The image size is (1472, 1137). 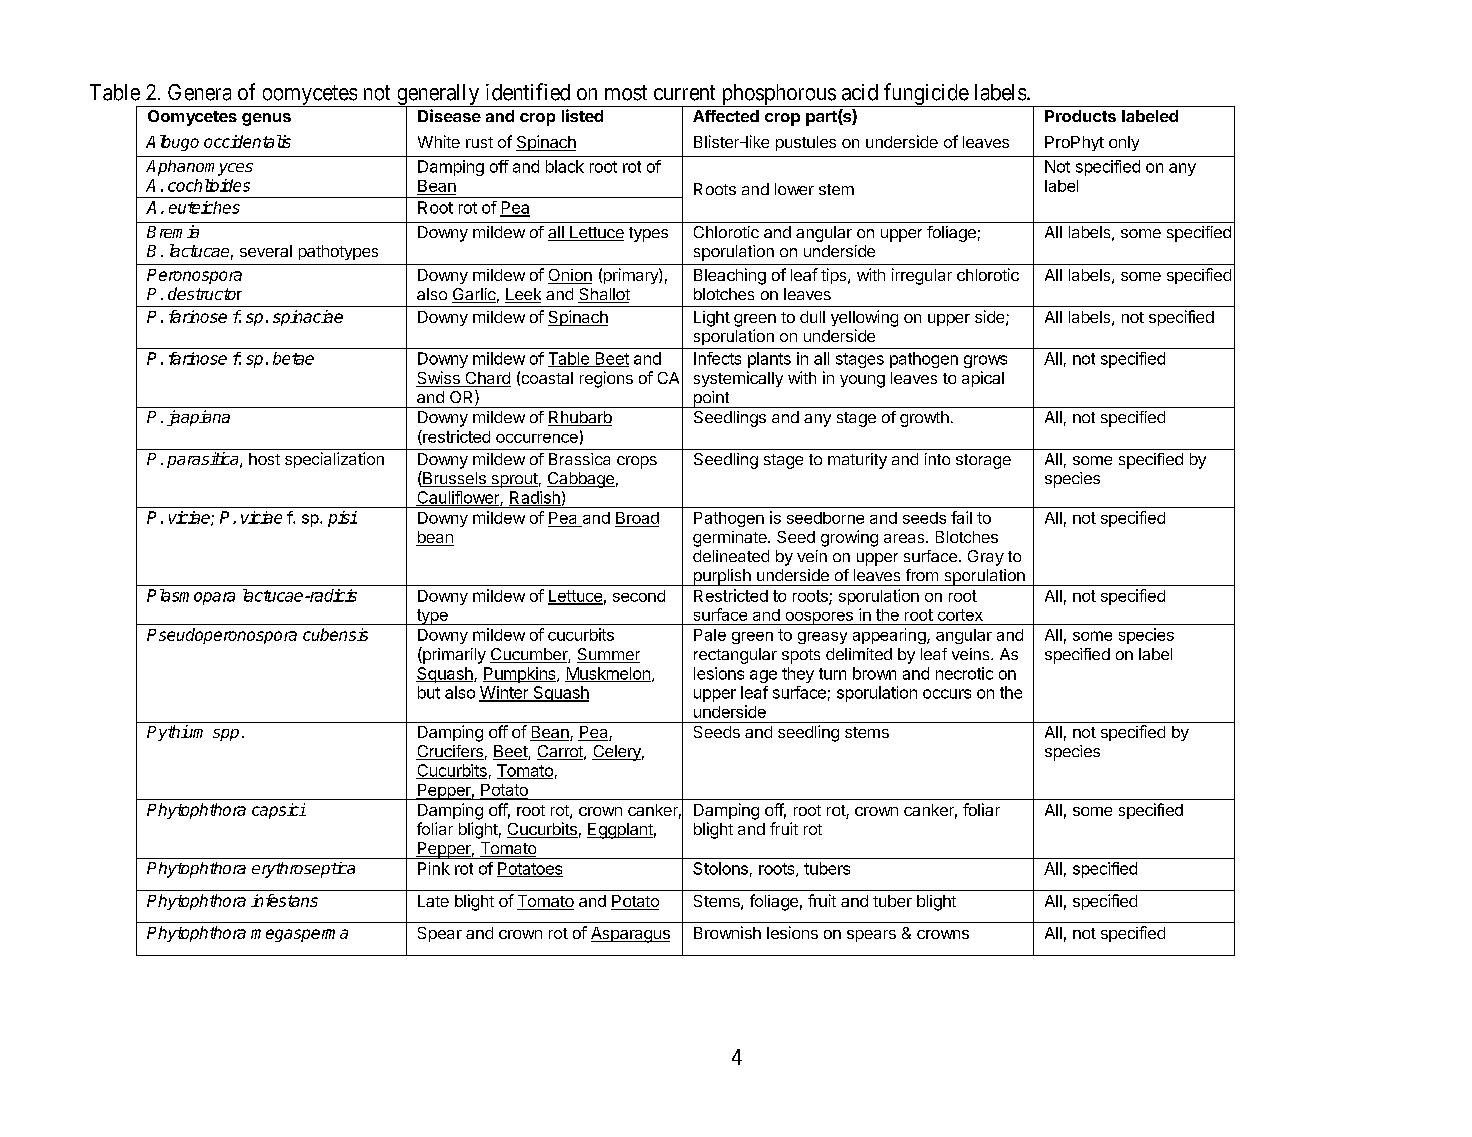 I want to click on Late, so click(x=433, y=901).
